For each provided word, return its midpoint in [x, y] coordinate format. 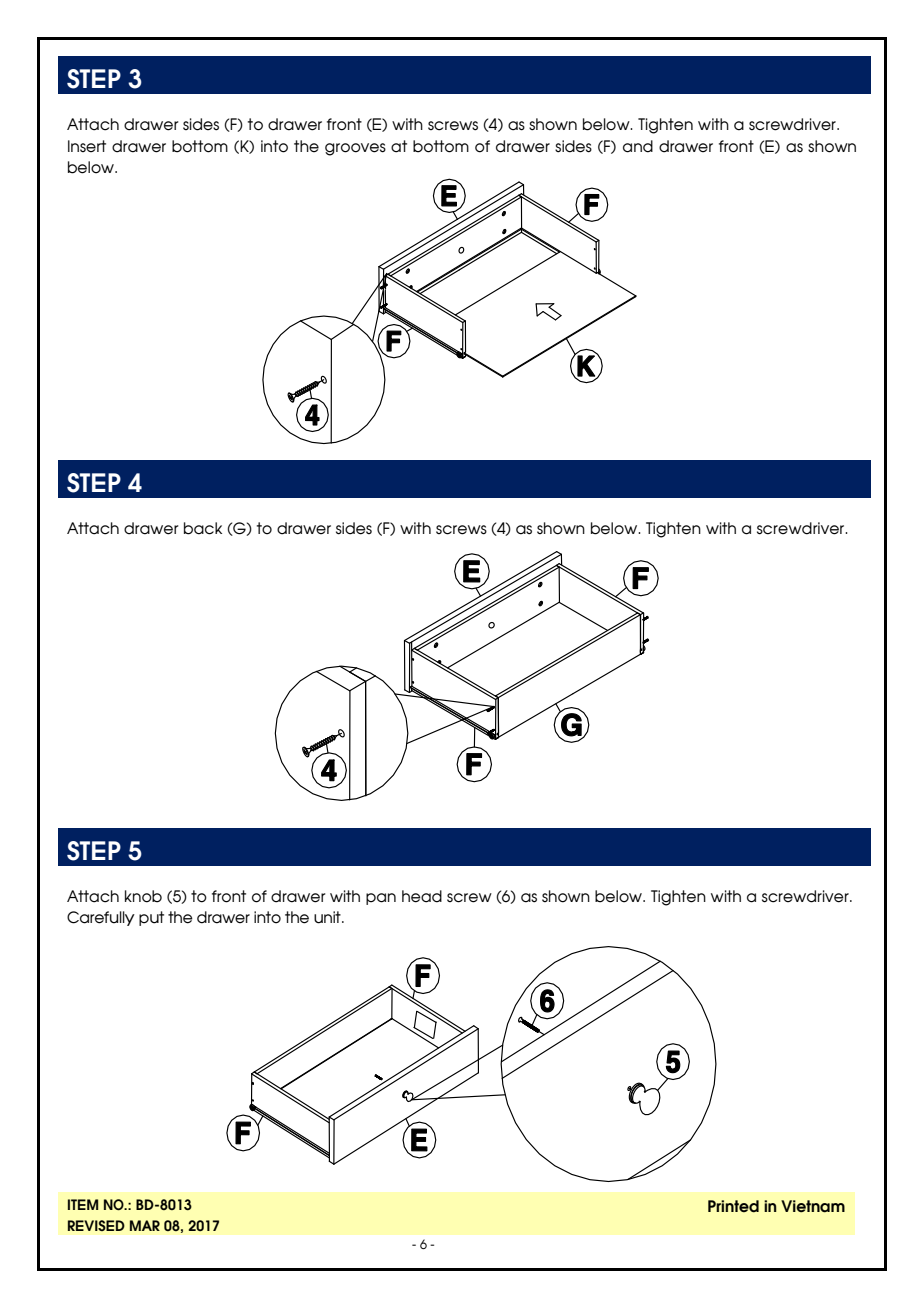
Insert [87, 146]
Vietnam [813, 1206]
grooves [355, 149]
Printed [733, 1206]
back [203, 528]
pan [381, 899]
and [638, 146]
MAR [145, 1225]
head [422, 896]
